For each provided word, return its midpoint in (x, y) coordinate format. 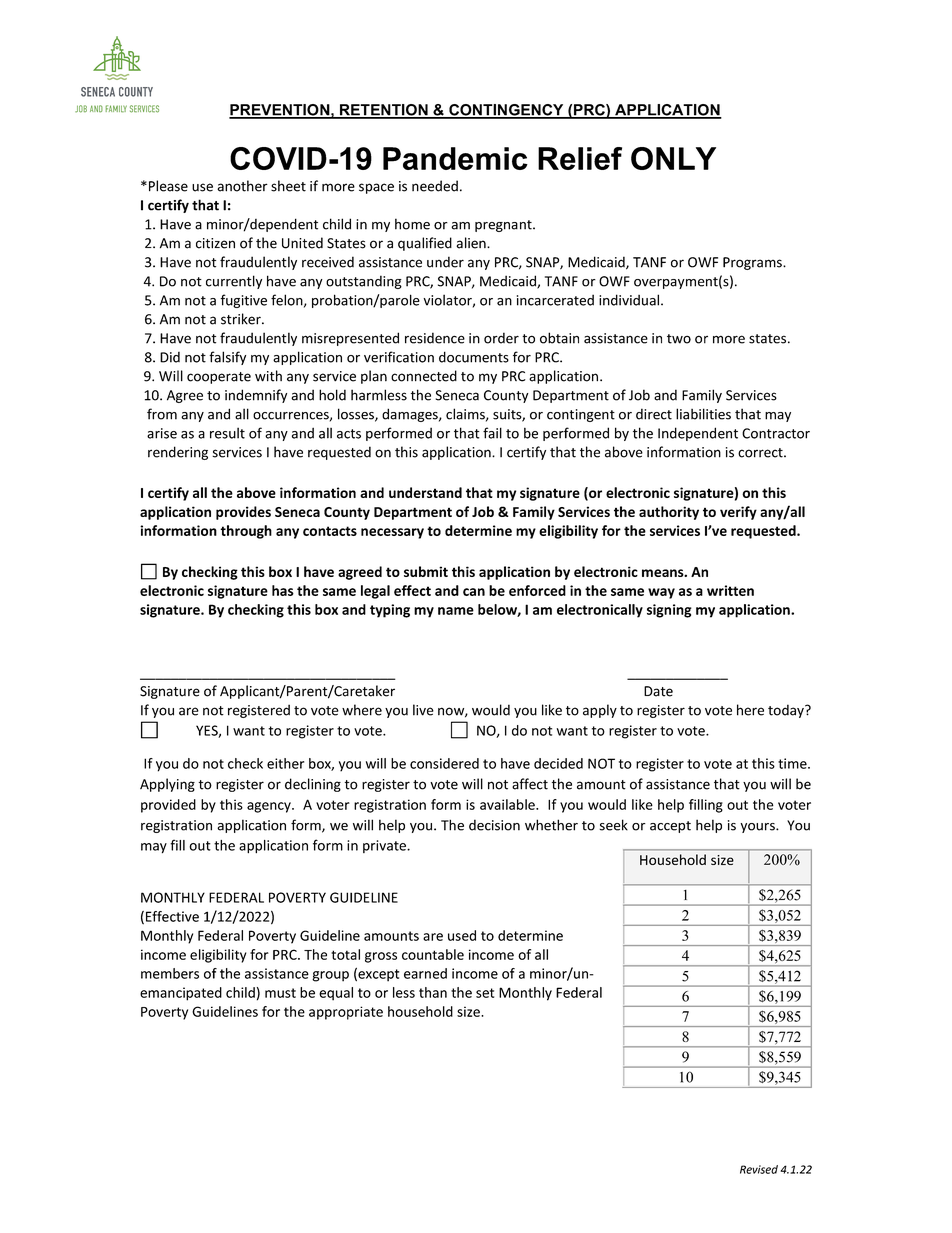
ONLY (673, 158)
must (280, 993)
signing (669, 611)
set (485, 993)
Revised (759, 1169)
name (456, 611)
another (242, 186)
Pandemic (455, 158)
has (283, 590)
